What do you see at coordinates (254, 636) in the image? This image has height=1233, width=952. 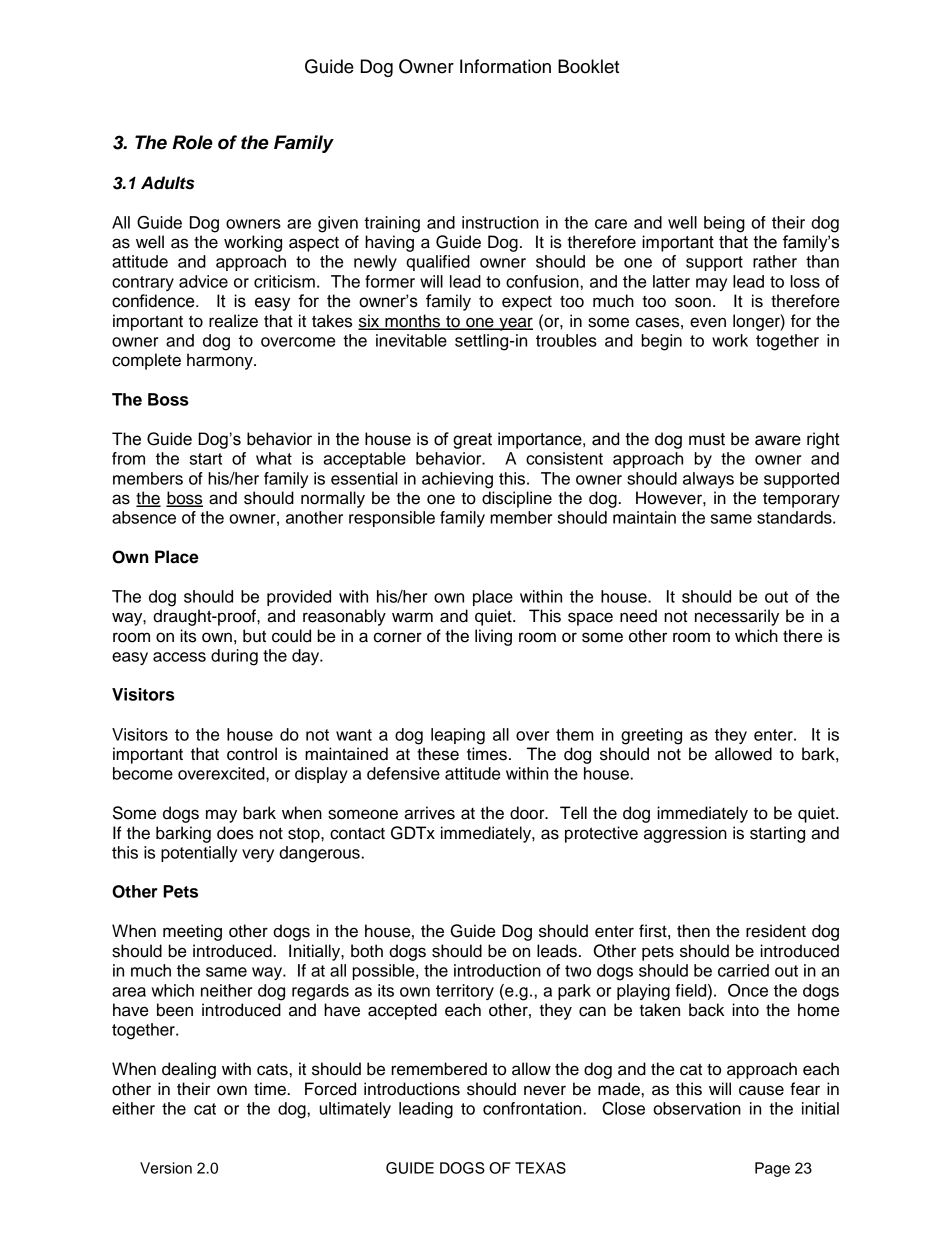 I see `but` at bounding box center [254, 636].
